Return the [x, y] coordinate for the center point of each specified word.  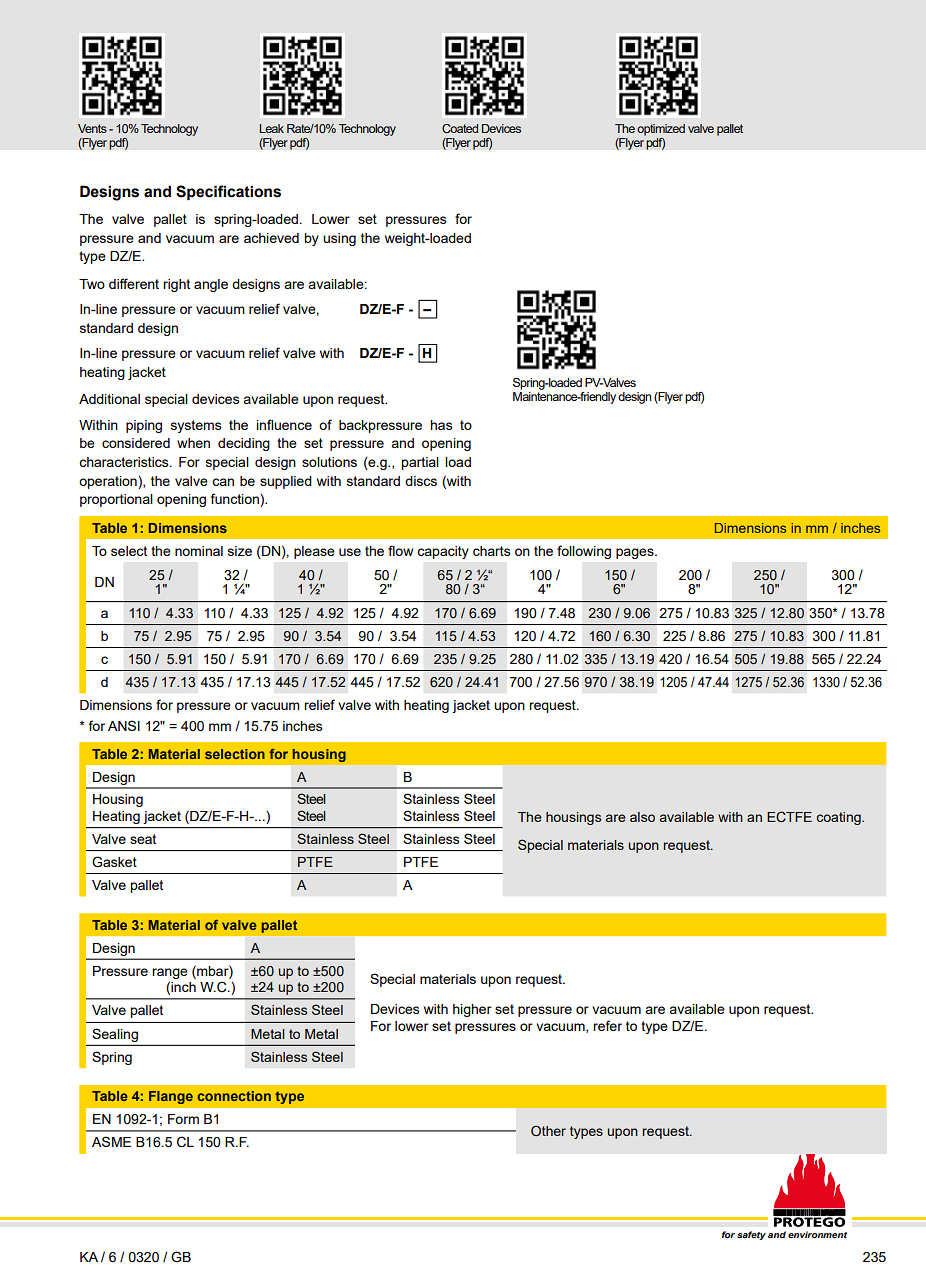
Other [548, 1130]
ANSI [124, 725]
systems [196, 426]
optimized [661, 130]
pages [636, 553]
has [441, 425]
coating [840, 818]
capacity [443, 552]
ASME [111, 1141]
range [170, 973]
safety [751, 1235]
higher [472, 1010]
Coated [460, 128]
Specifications [228, 192]
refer [607, 1025]
